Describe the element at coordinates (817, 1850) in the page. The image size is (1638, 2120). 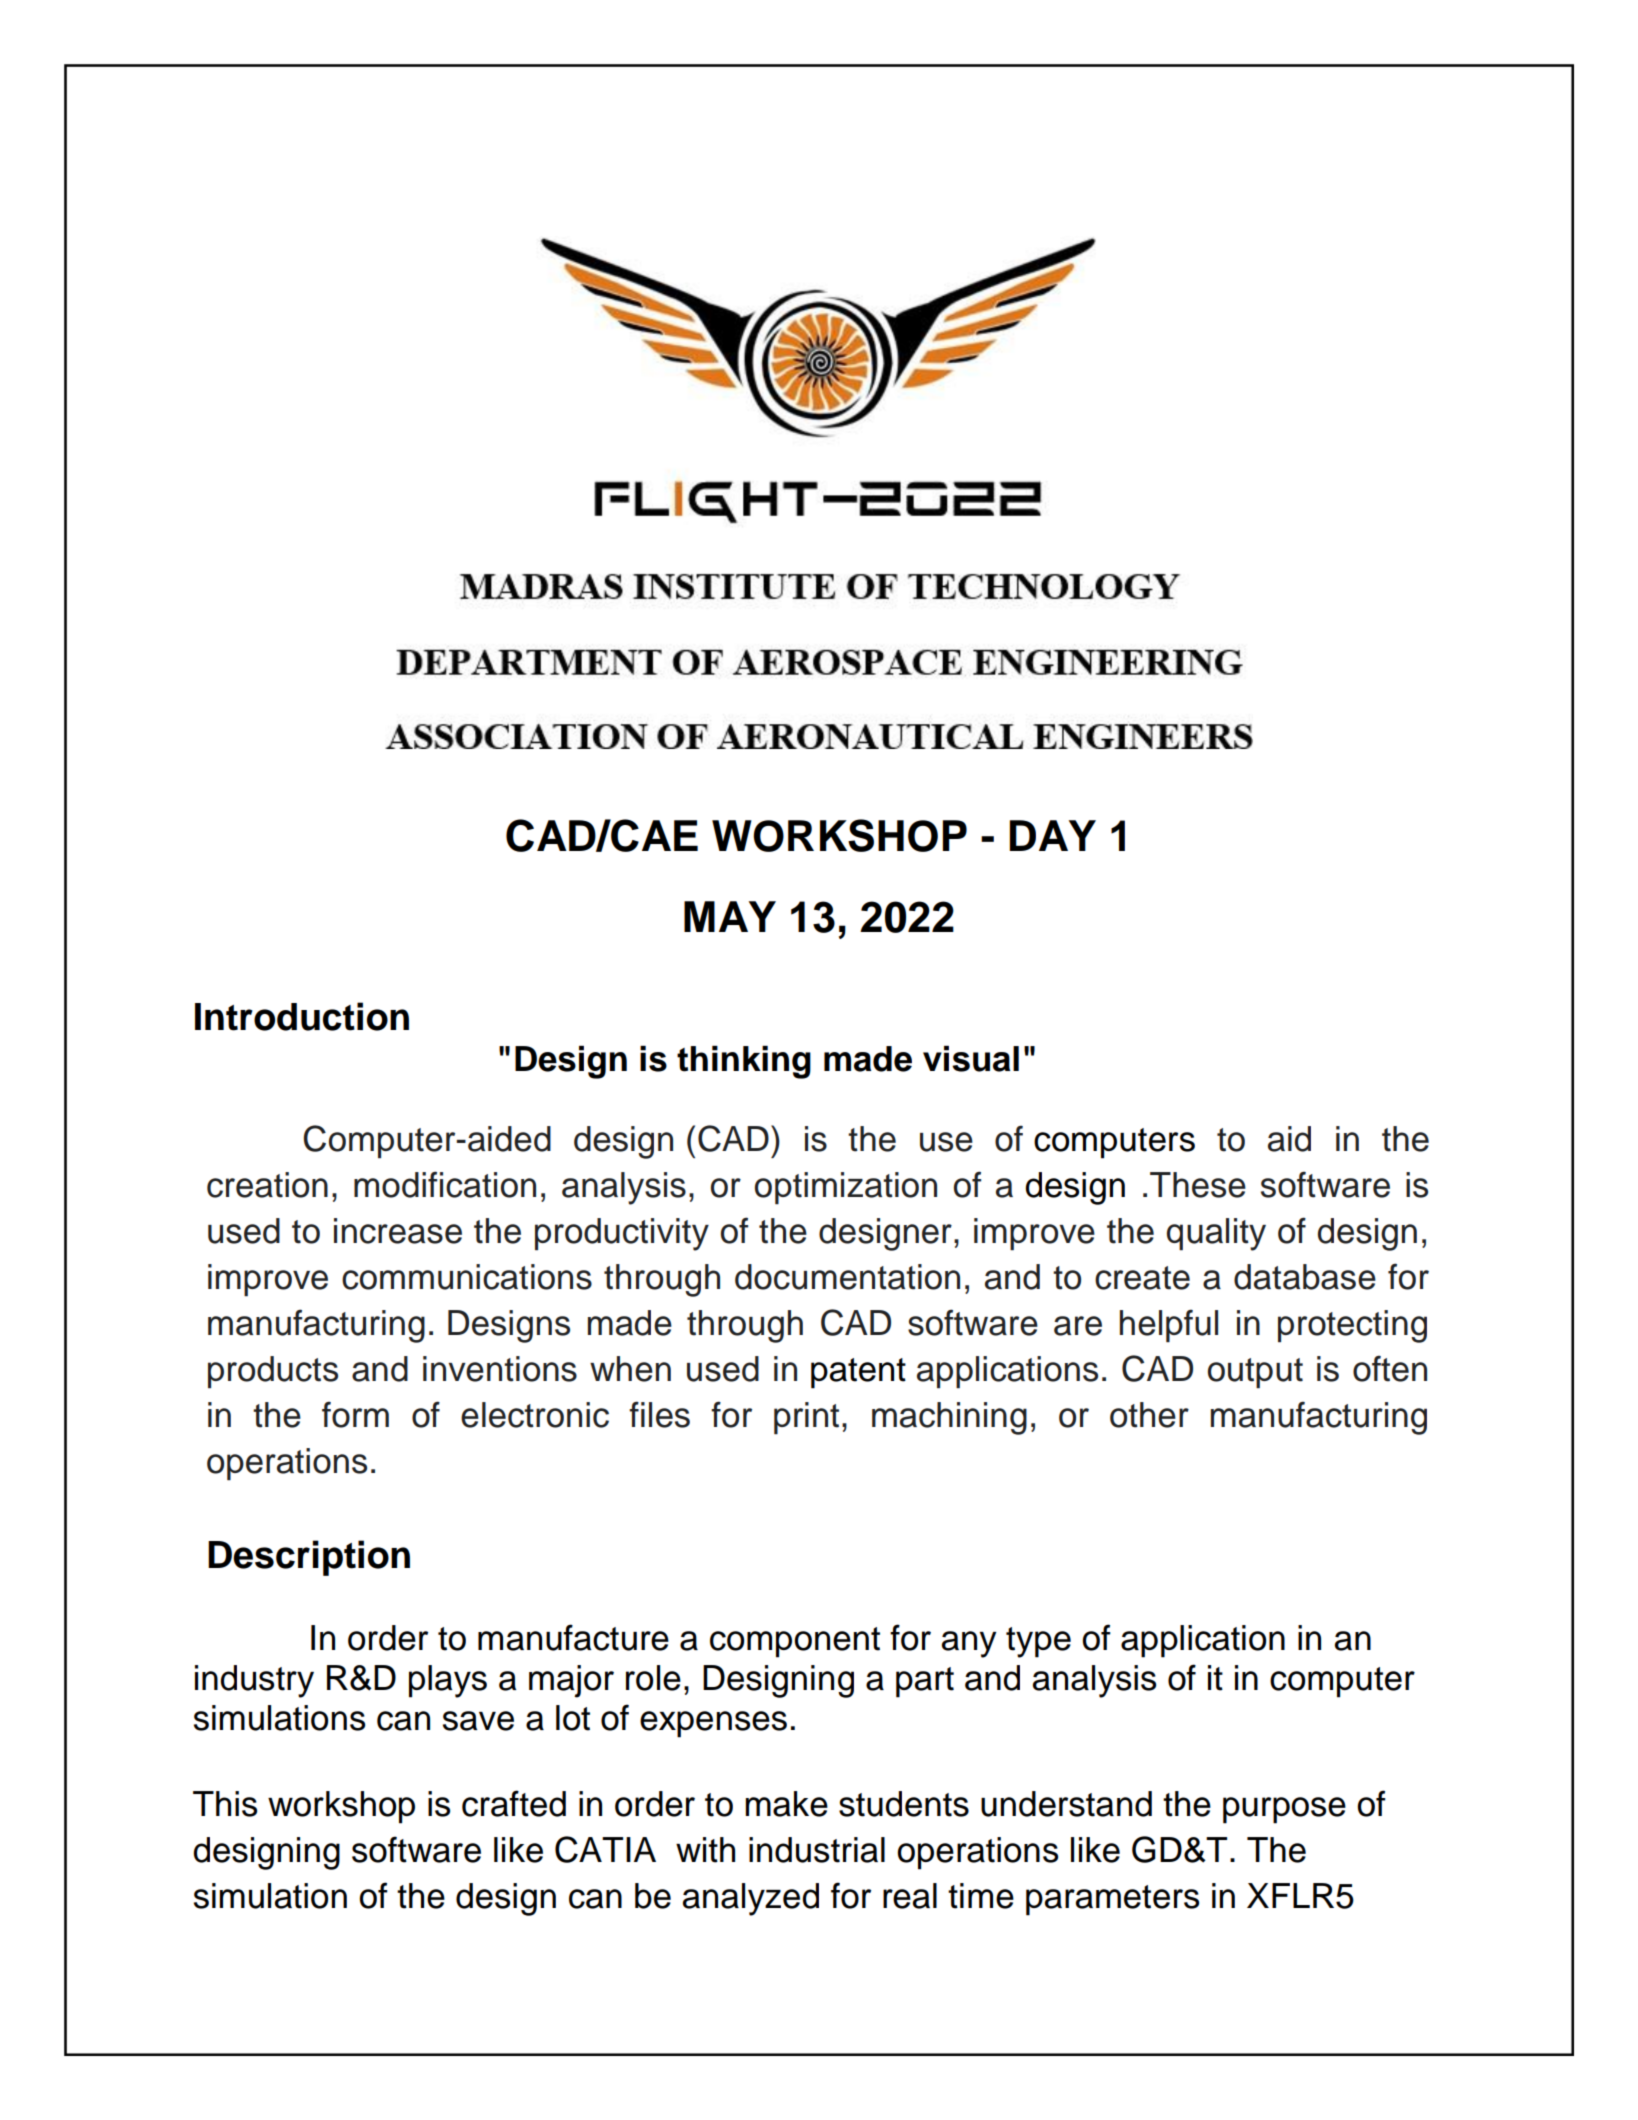
I see `industrial` at that location.
